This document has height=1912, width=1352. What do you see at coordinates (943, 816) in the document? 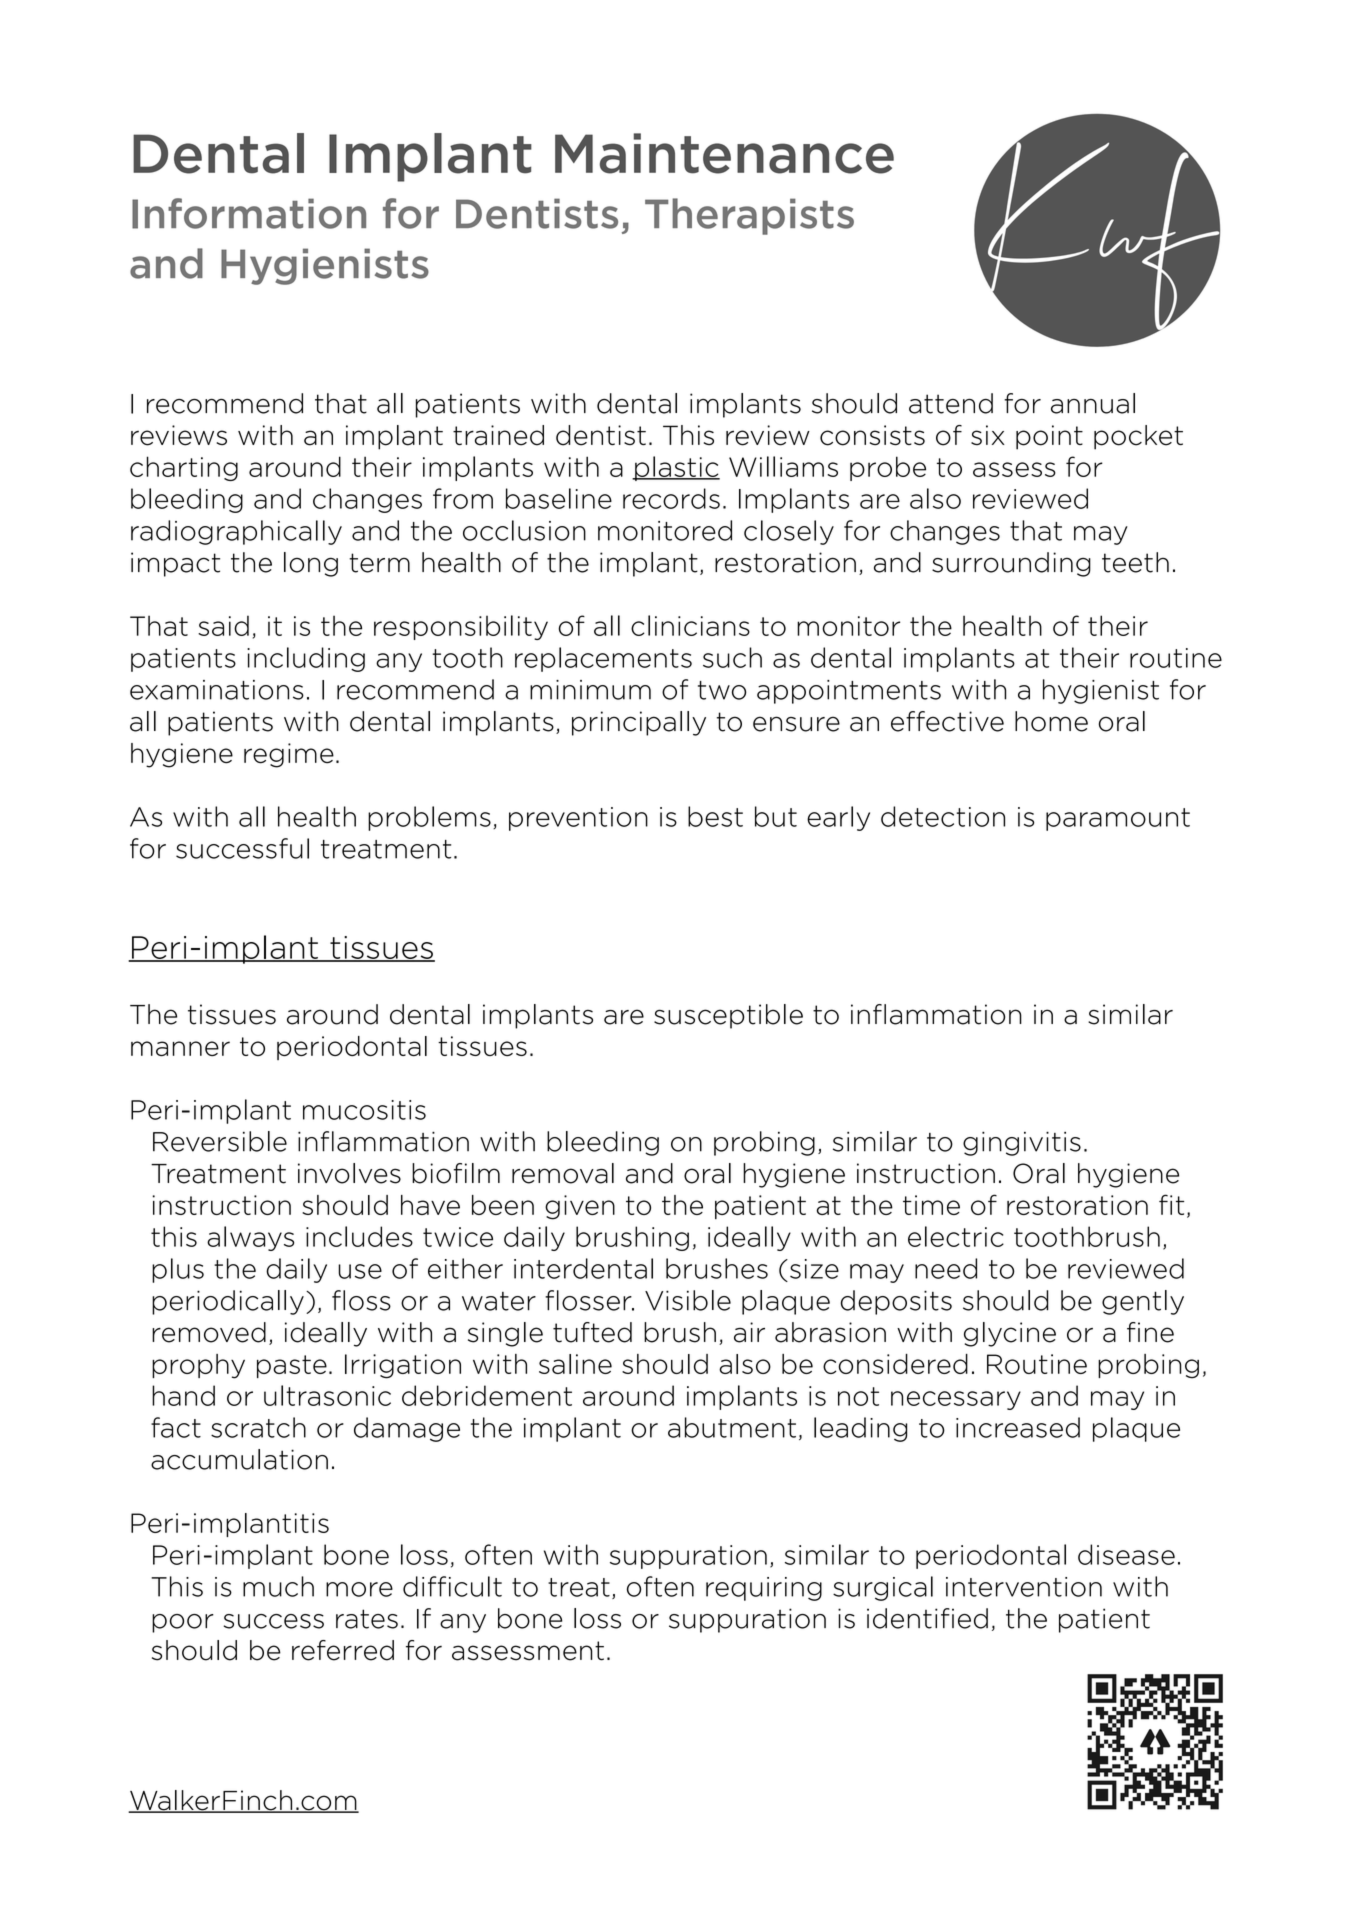
I see `detection` at bounding box center [943, 816].
